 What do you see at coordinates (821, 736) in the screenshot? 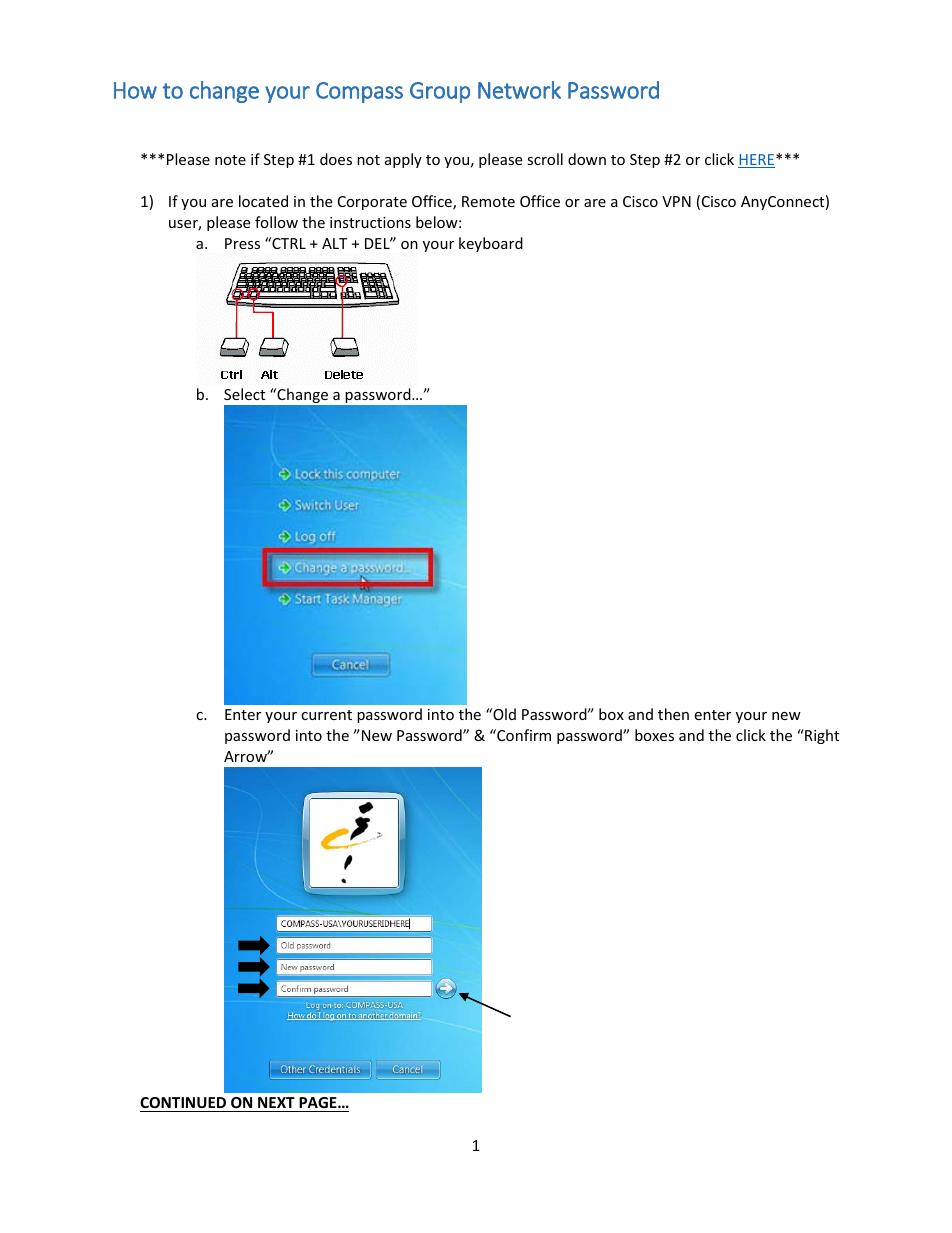
I see `Right` at bounding box center [821, 736].
